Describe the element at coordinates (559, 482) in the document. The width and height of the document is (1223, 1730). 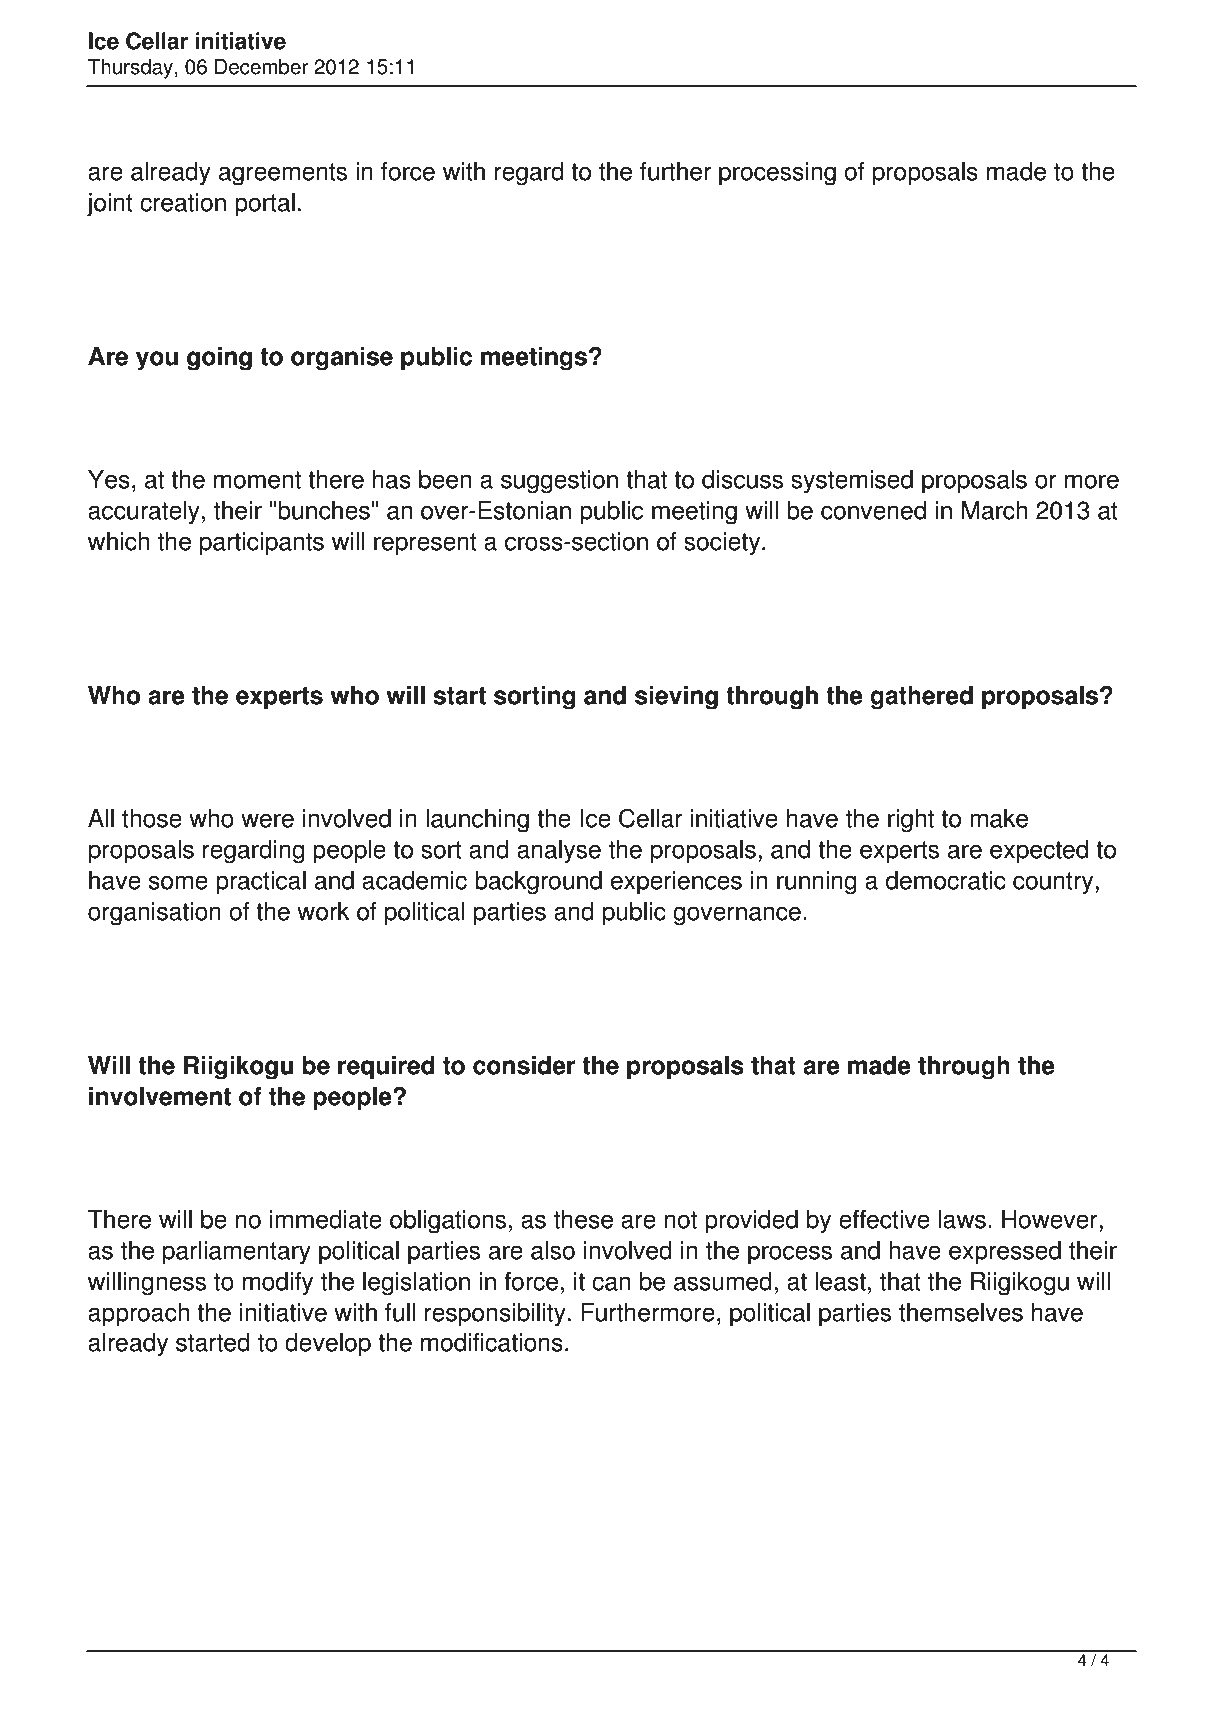
I see `suggestion` at that location.
